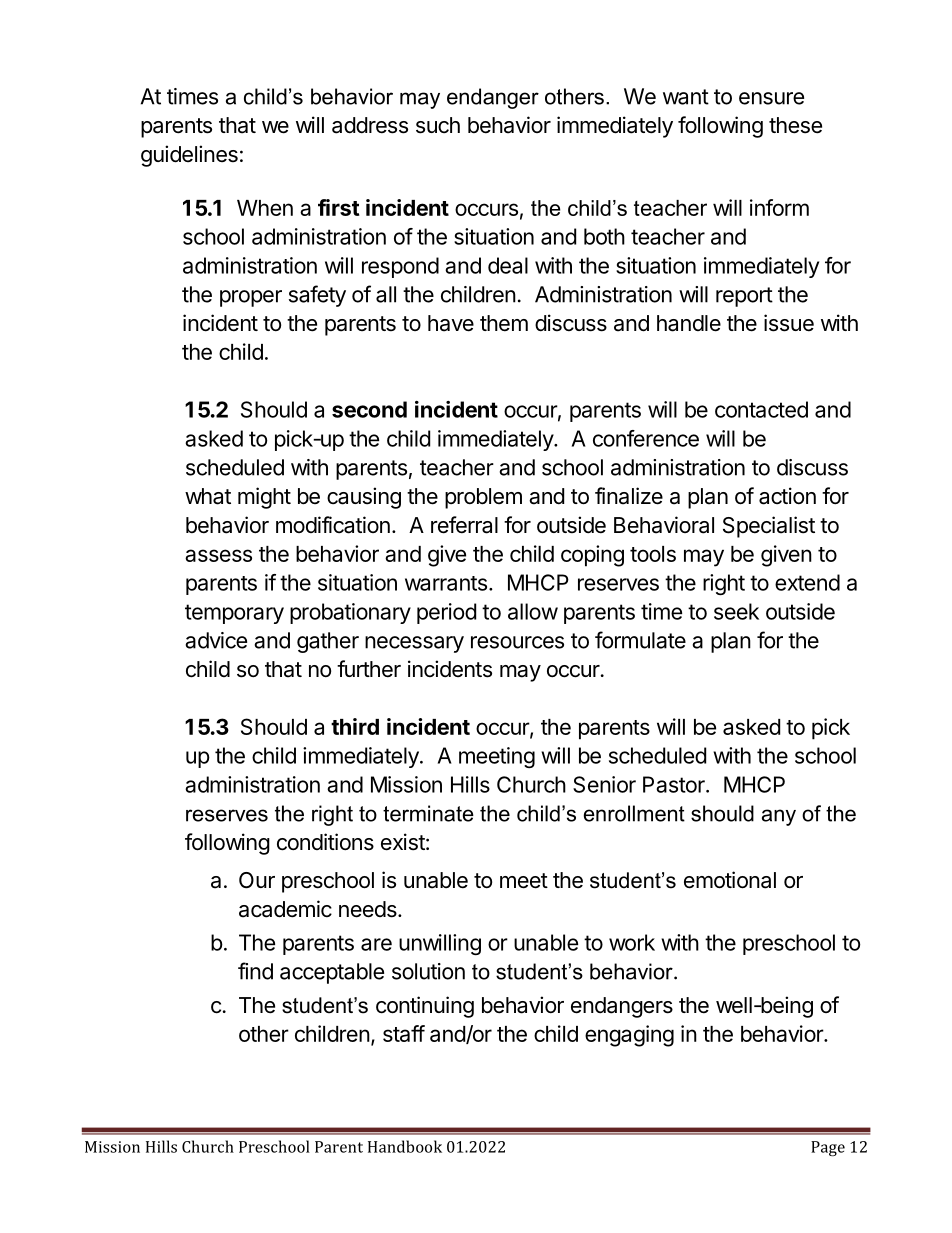 Image resolution: width=952 pixels, height=1233 pixels. What do you see at coordinates (769, 527) in the page?
I see `Specialist` at bounding box center [769, 527].
